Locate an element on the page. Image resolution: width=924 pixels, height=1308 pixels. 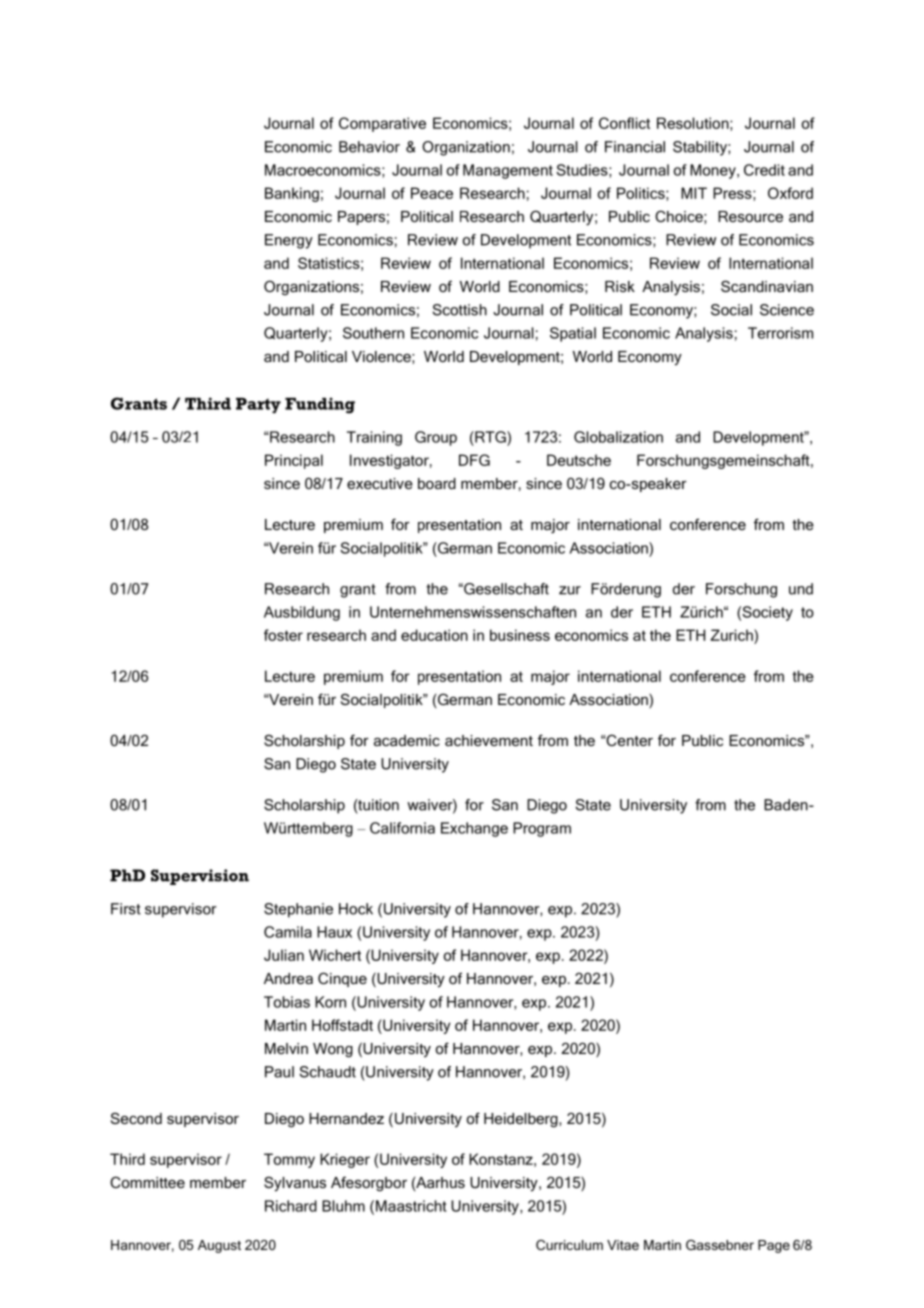
education is located at coordinates (434, 635).
